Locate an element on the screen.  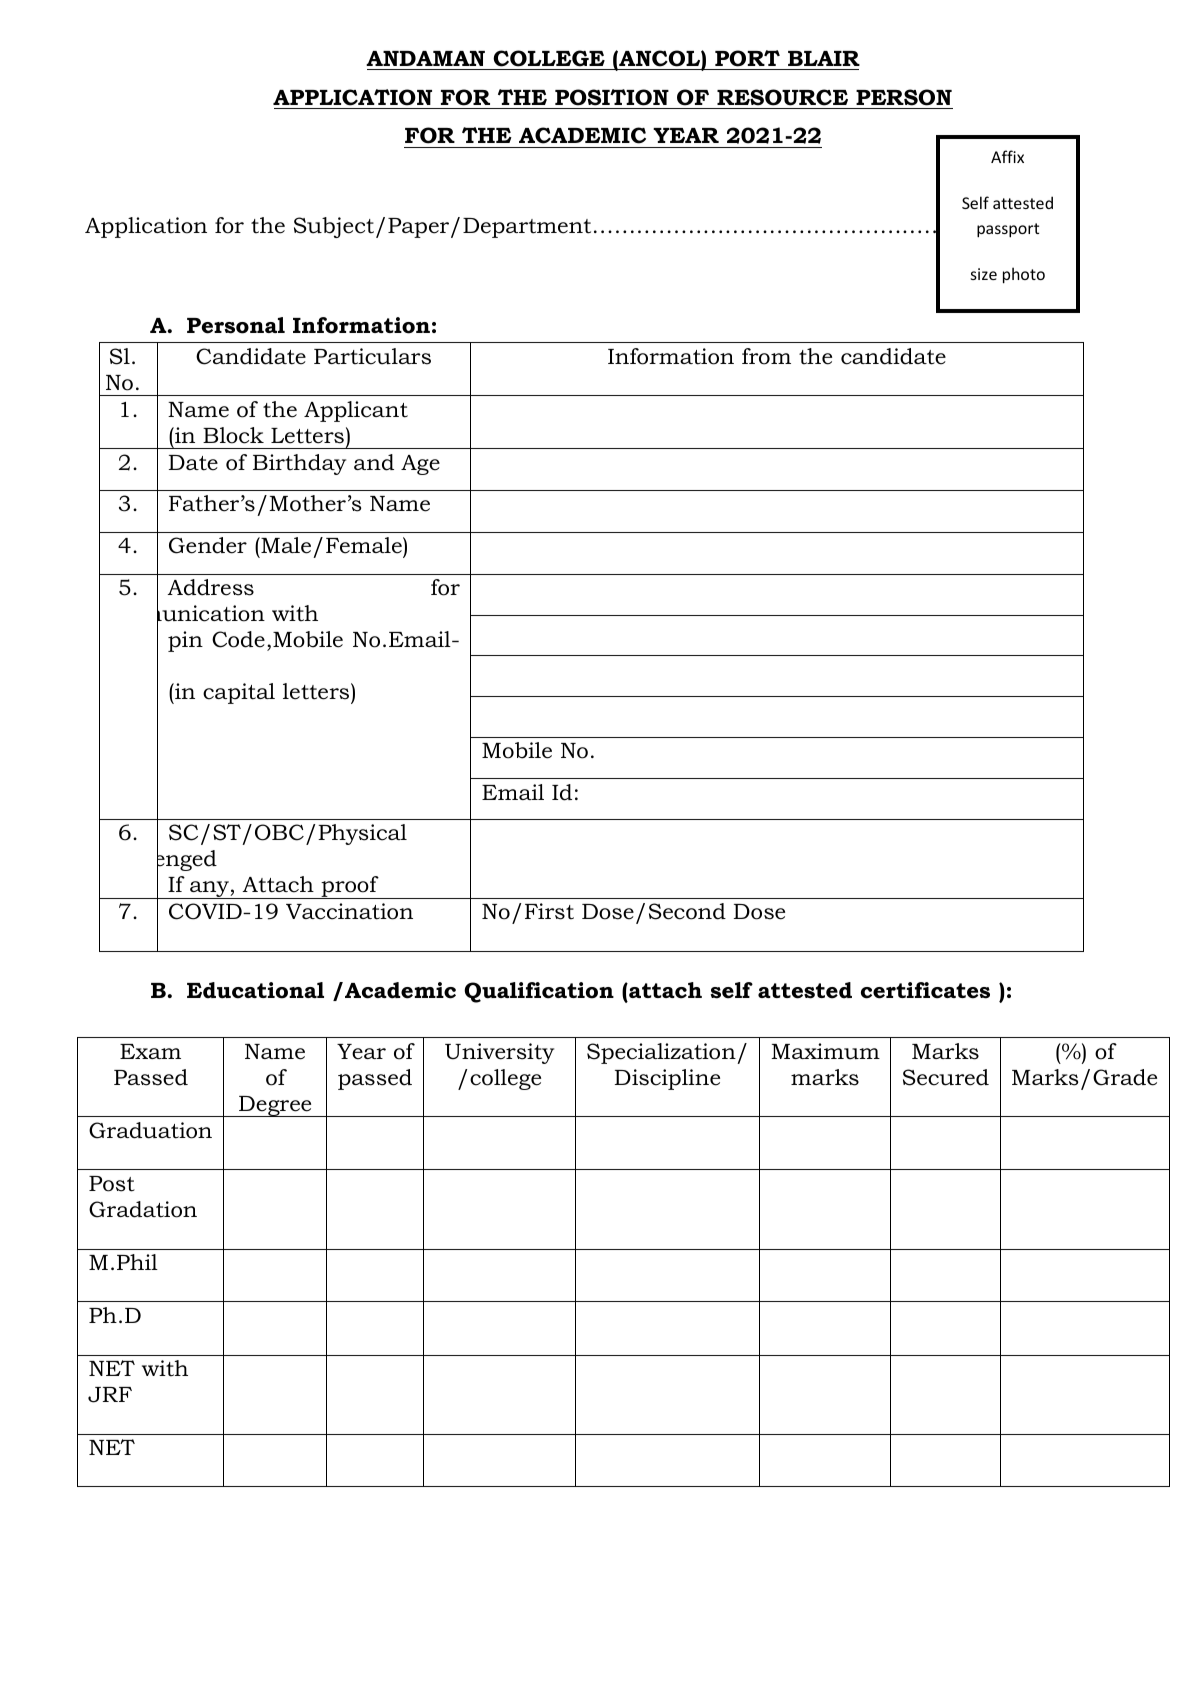
pin is located at coordinates (185, 641).
